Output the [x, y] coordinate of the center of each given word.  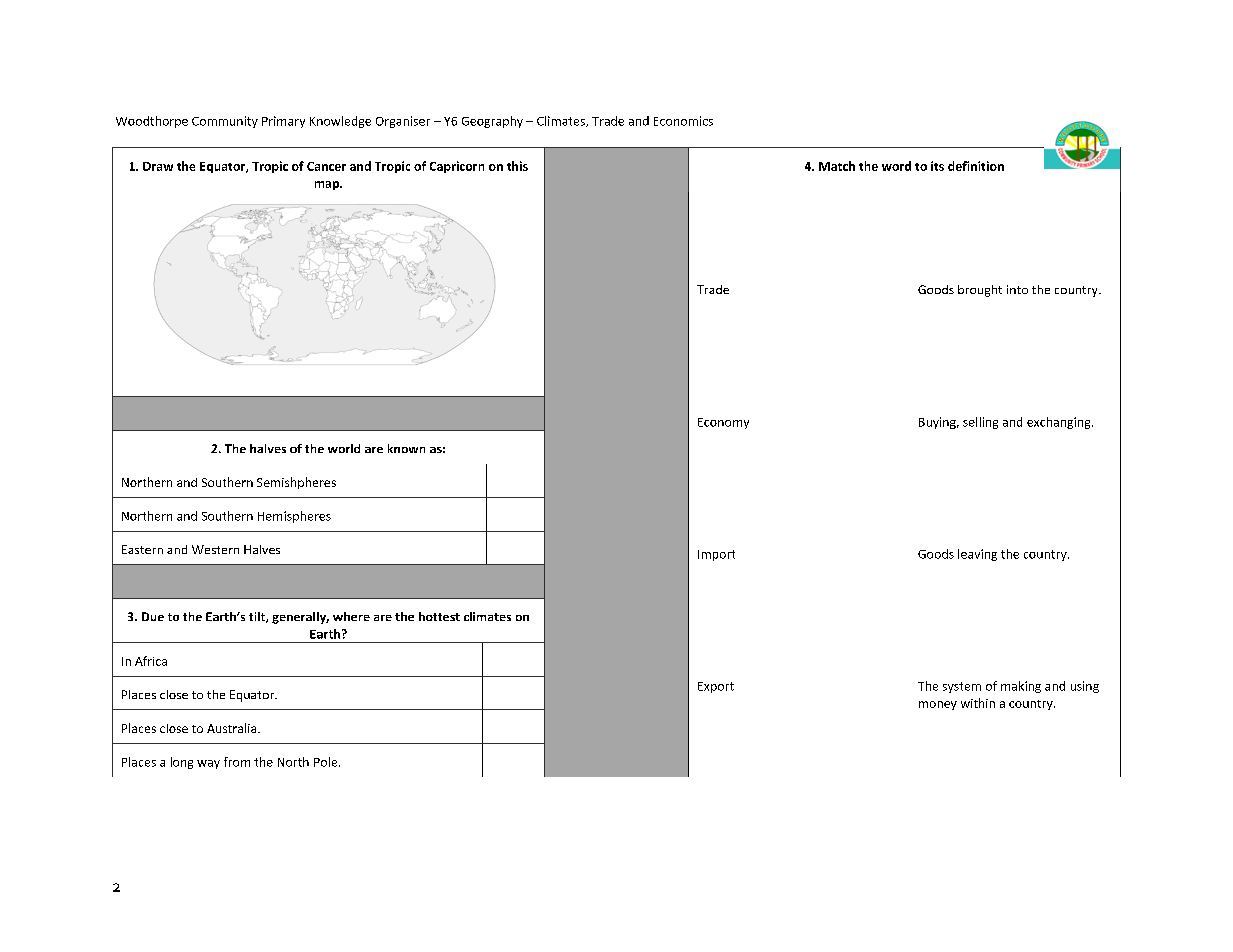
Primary [283, 122]
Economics [683, 121]
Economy [723, 423]
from [237, 762]
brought [980, 291]
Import [716, 555]
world [344, 448]
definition [976, 166]
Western [215, 549]
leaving [977, 555]
